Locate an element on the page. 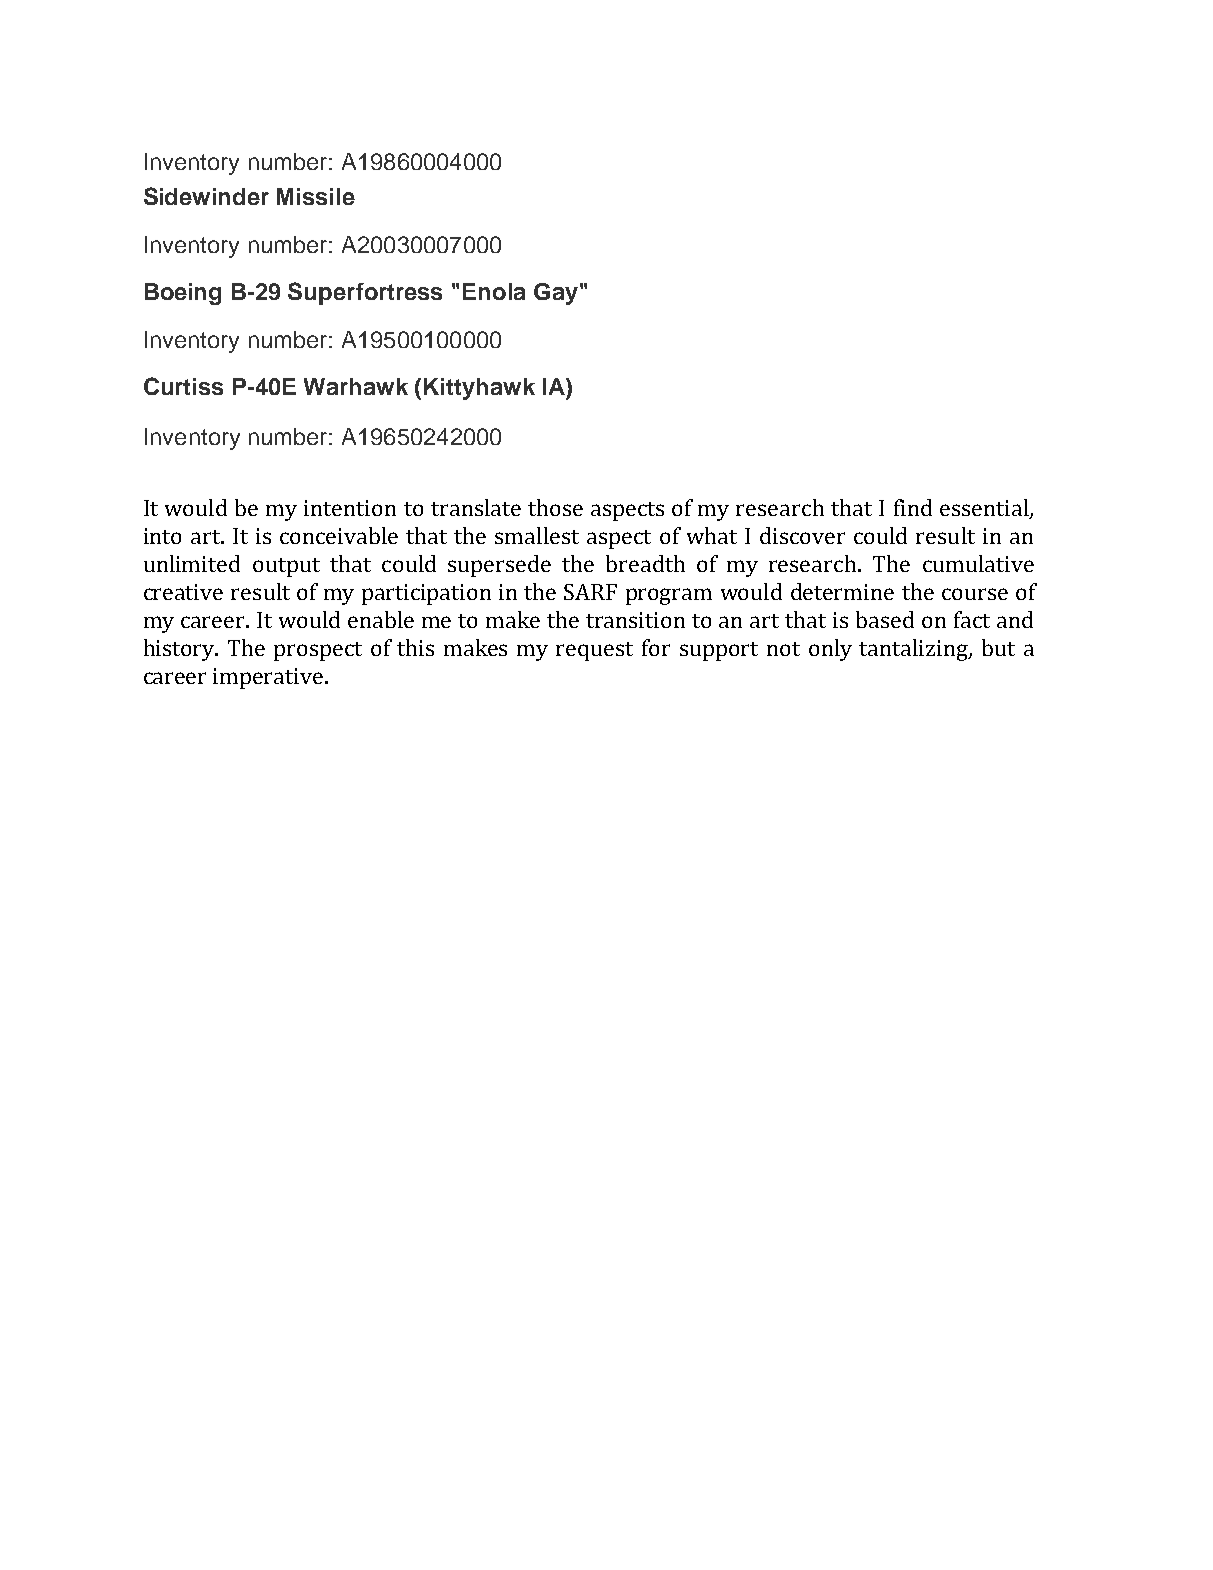 This document has height=1570, width=1213. find is located at coordinates (913, 507).
